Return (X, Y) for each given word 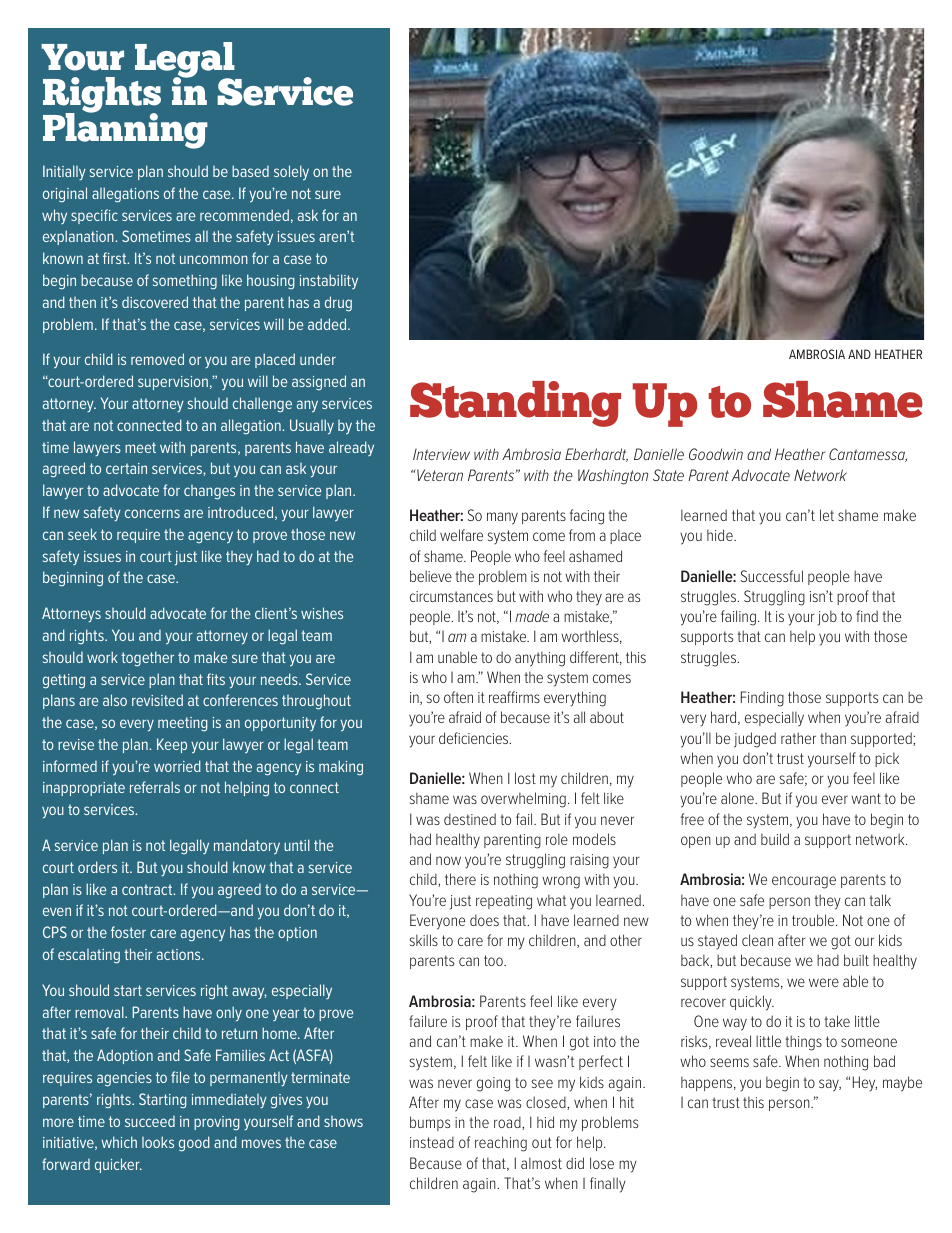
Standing (515, 404)
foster (128, 932)
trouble (814, 920)
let (827, 515)
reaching (501, 1144)
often (458, 697)
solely (291, 173)
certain (126, 468)
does (484, 920)
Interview (441, 454)
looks (158, 1142)
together (147, 659)
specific (94, 216)
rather (798, 738)
